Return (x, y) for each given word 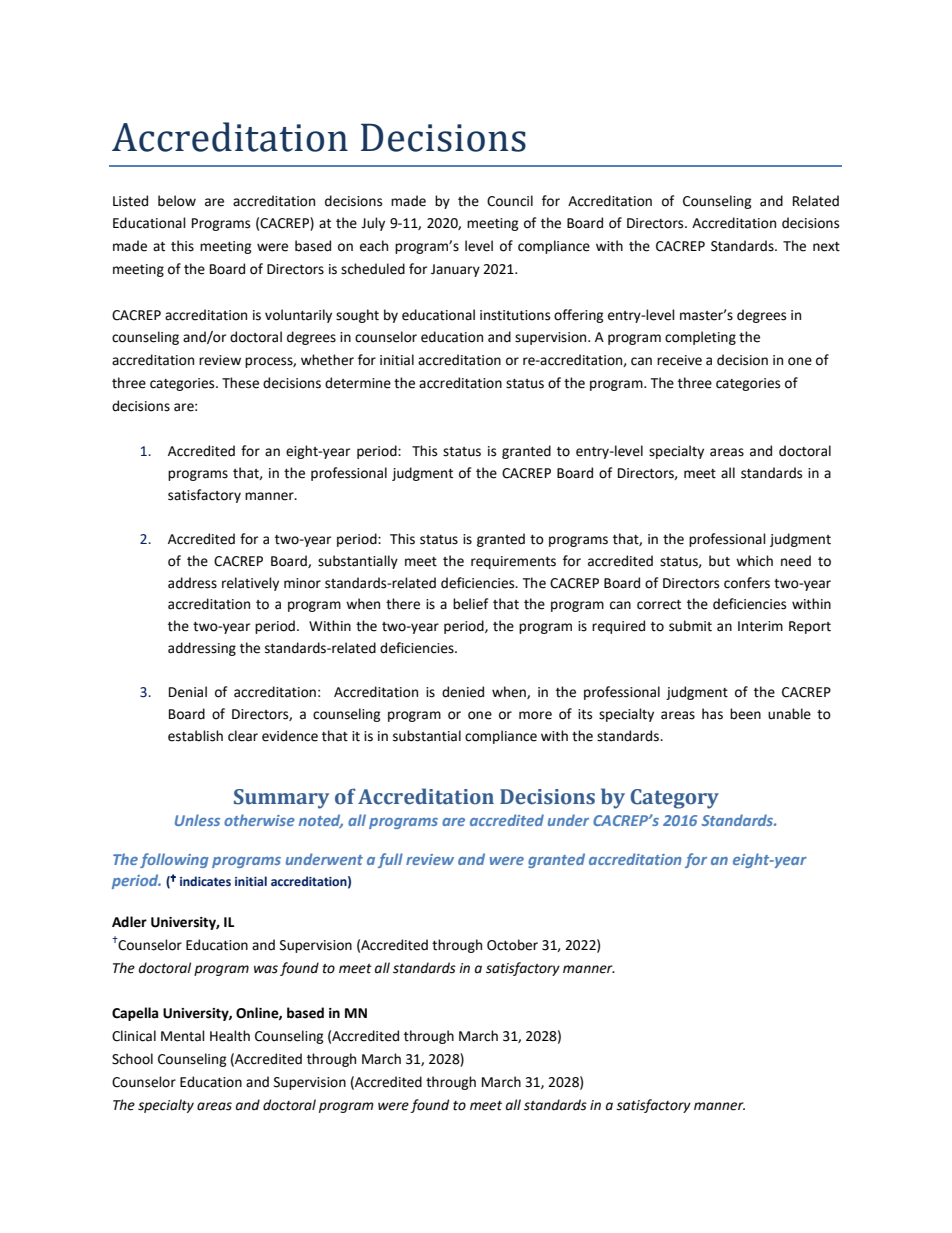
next (826, 247)
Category (674, 799)
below (177, 201)
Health (230, 1036)
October (512, 945)
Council (510, 201)
